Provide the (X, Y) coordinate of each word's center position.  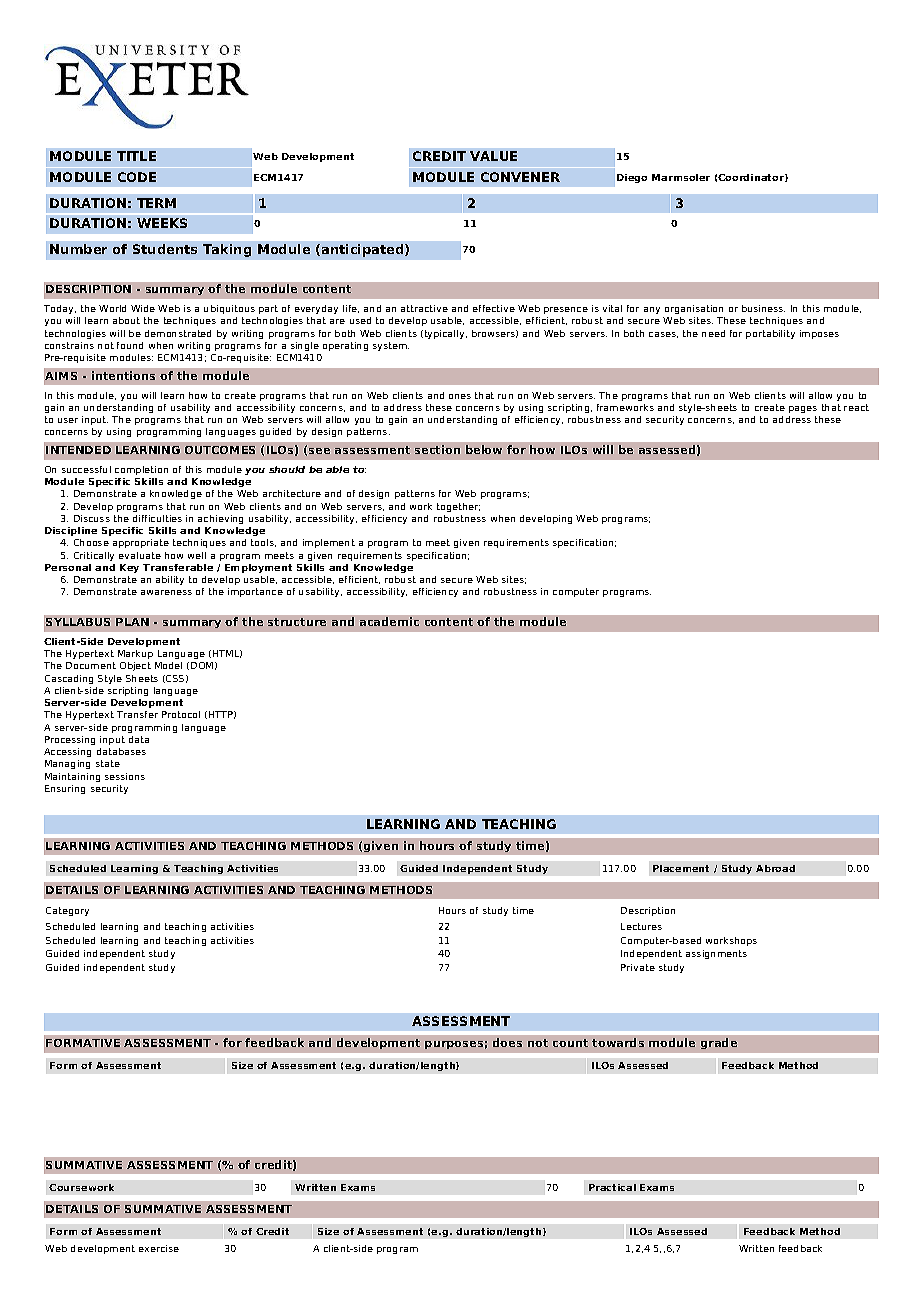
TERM (156, 203)
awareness (166, 592)
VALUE (493, 156)
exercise (159, 1248)
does (507, 1042)
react (856, 407)
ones (460, 396)
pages (803, 409)
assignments (716, 954)
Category (67, 911)
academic (389, 621)
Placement (681, 868)
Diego (632, 178)
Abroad (775, 868)
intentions (123, 375)
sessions (125, 776)
